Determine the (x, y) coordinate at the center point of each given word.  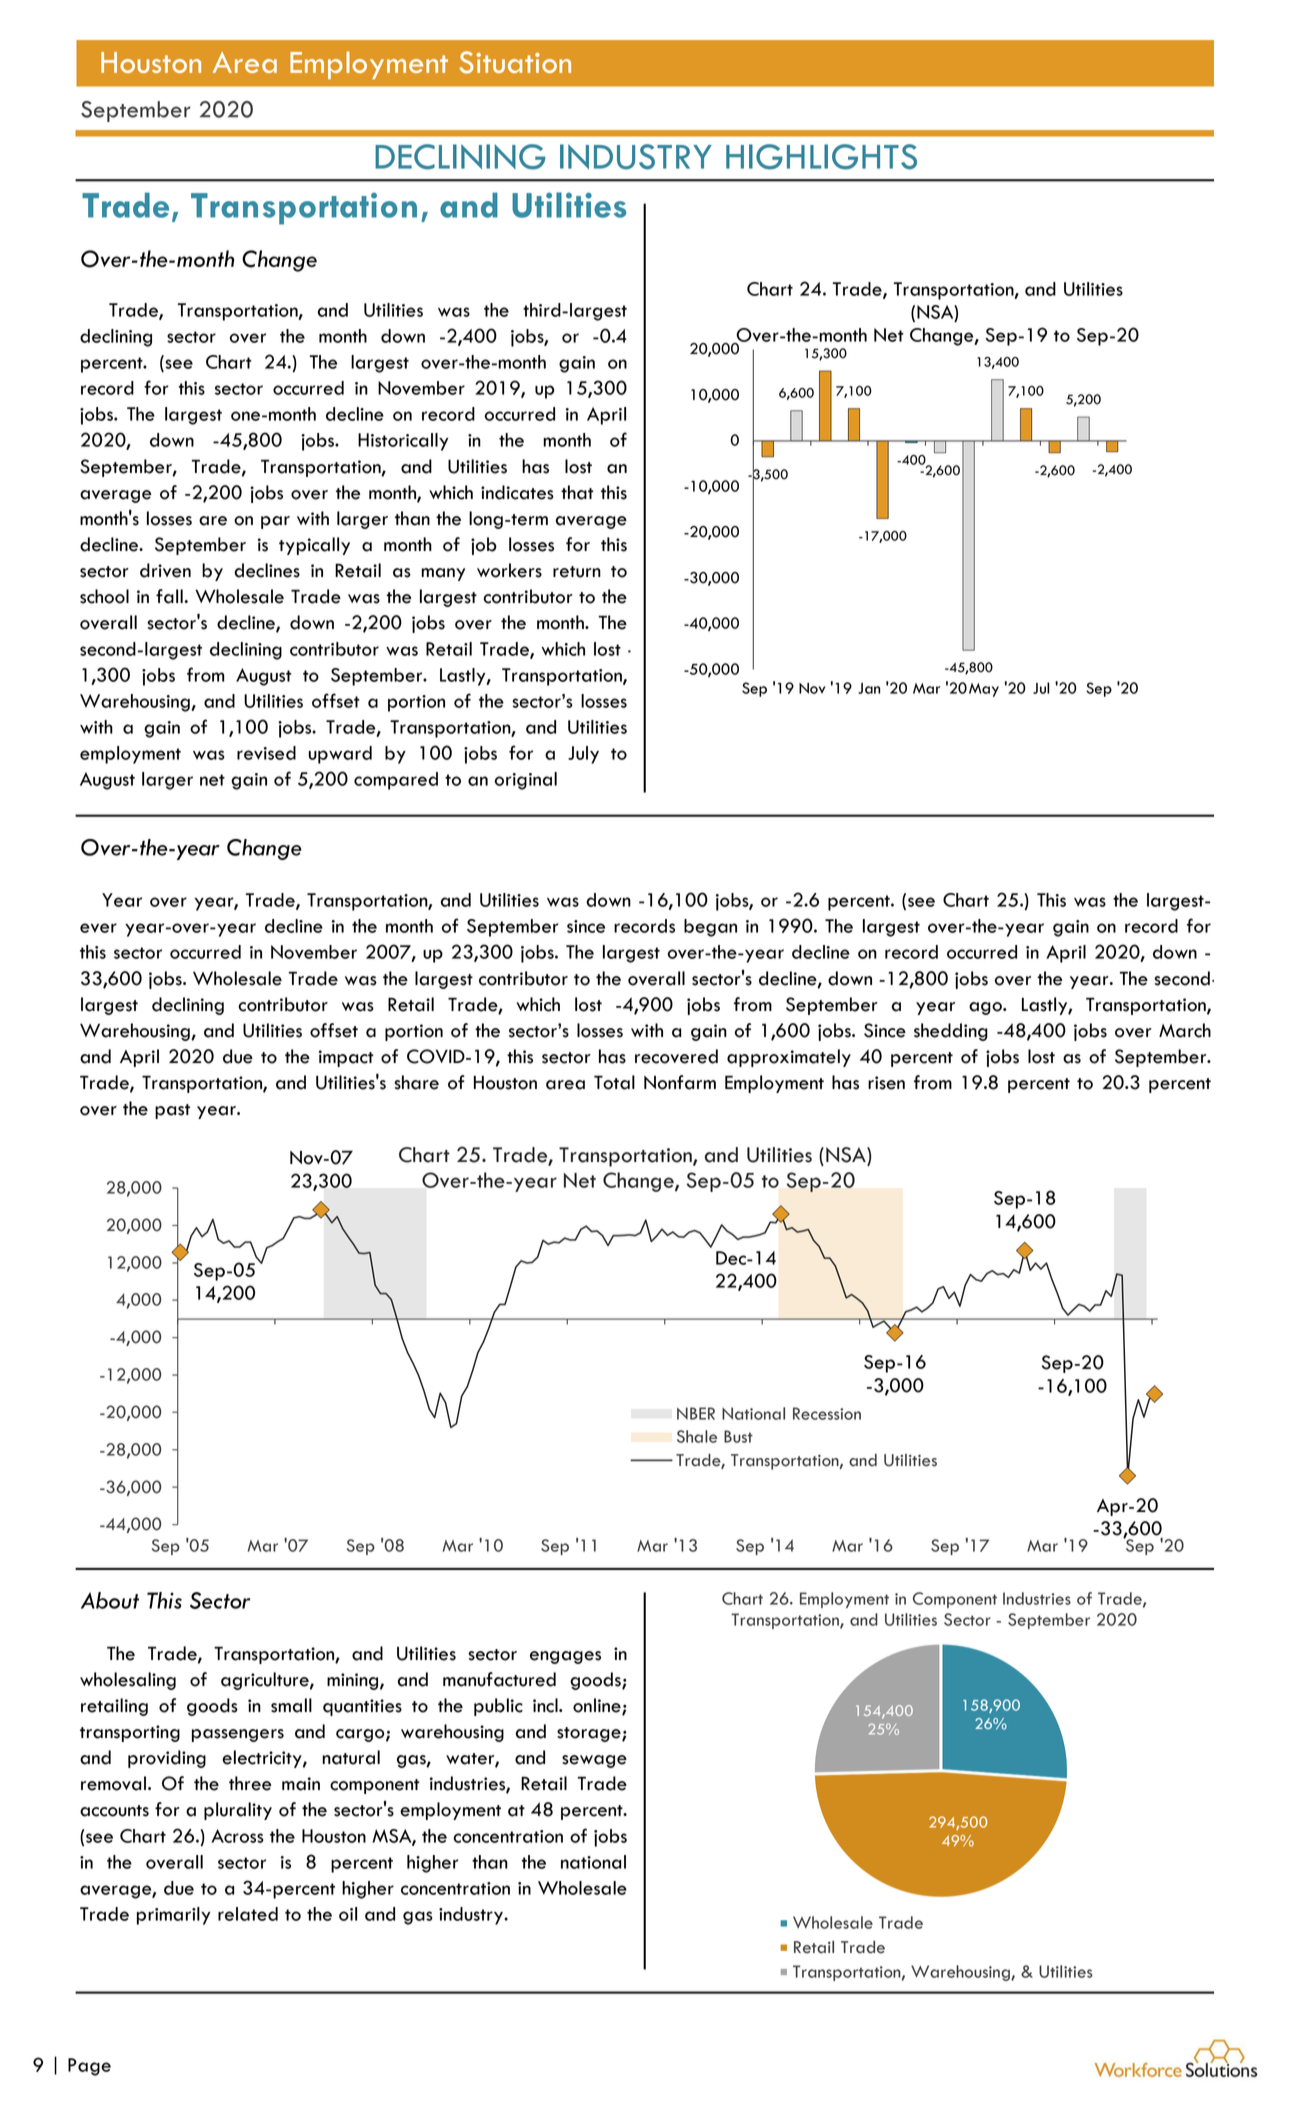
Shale (697, 1436)
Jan (869, 688)
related (248, 1914)
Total (614, 1082)
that (577, 492)
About (110, 1600)
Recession (827, 1413)
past (172, 1111)
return (577, 572)
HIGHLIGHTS (821, 157)
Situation (515, 62)
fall (169, 596)
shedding (951, 1032)
